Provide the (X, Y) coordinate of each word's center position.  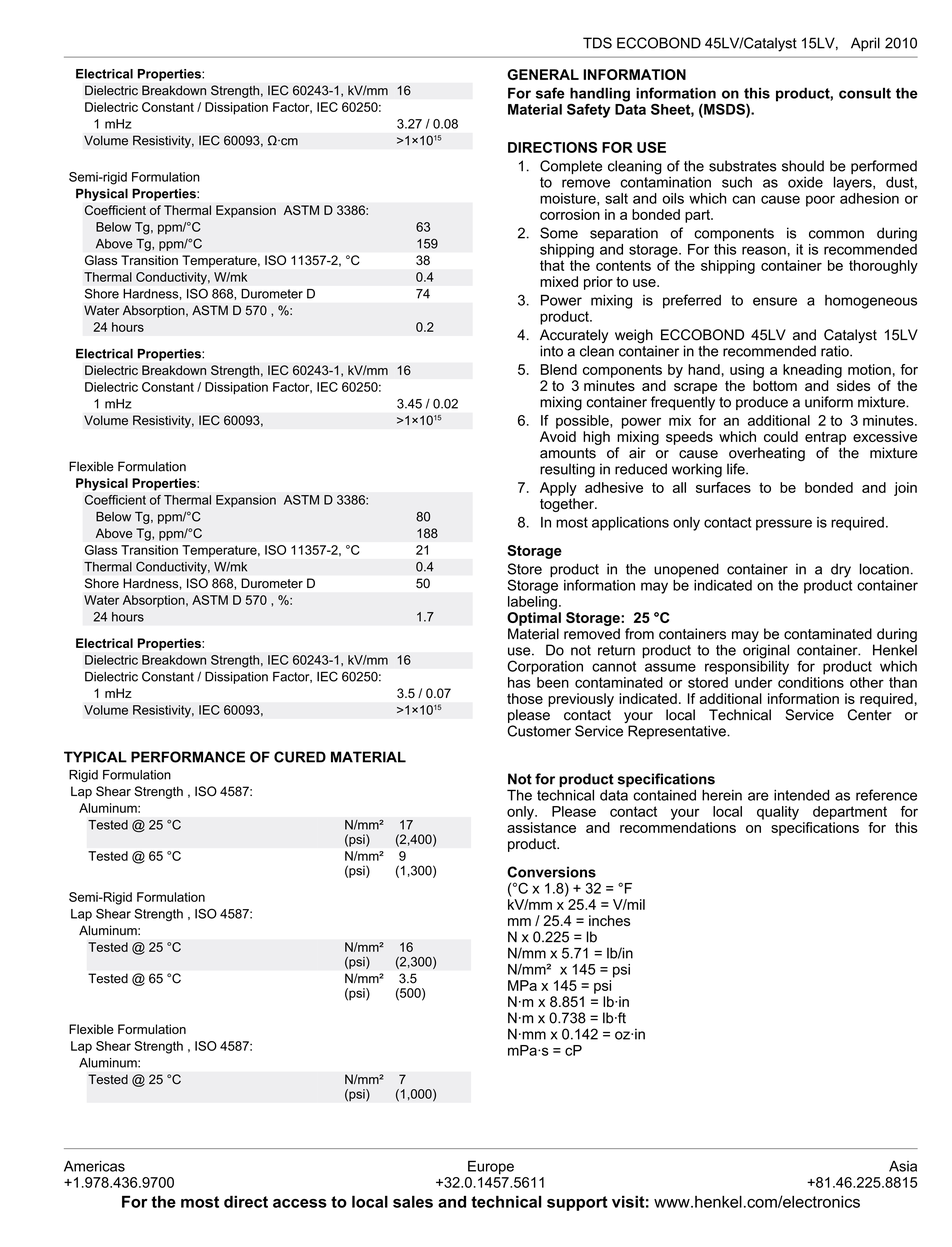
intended (801, 795)
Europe (491, 1167)
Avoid (558, 436)
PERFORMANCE (188, 757)
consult (865, 93)
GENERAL (543, 74)
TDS (597, 43)
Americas (94, 1166)
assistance (541, 827)
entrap (825, 438)
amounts (568, 453)
